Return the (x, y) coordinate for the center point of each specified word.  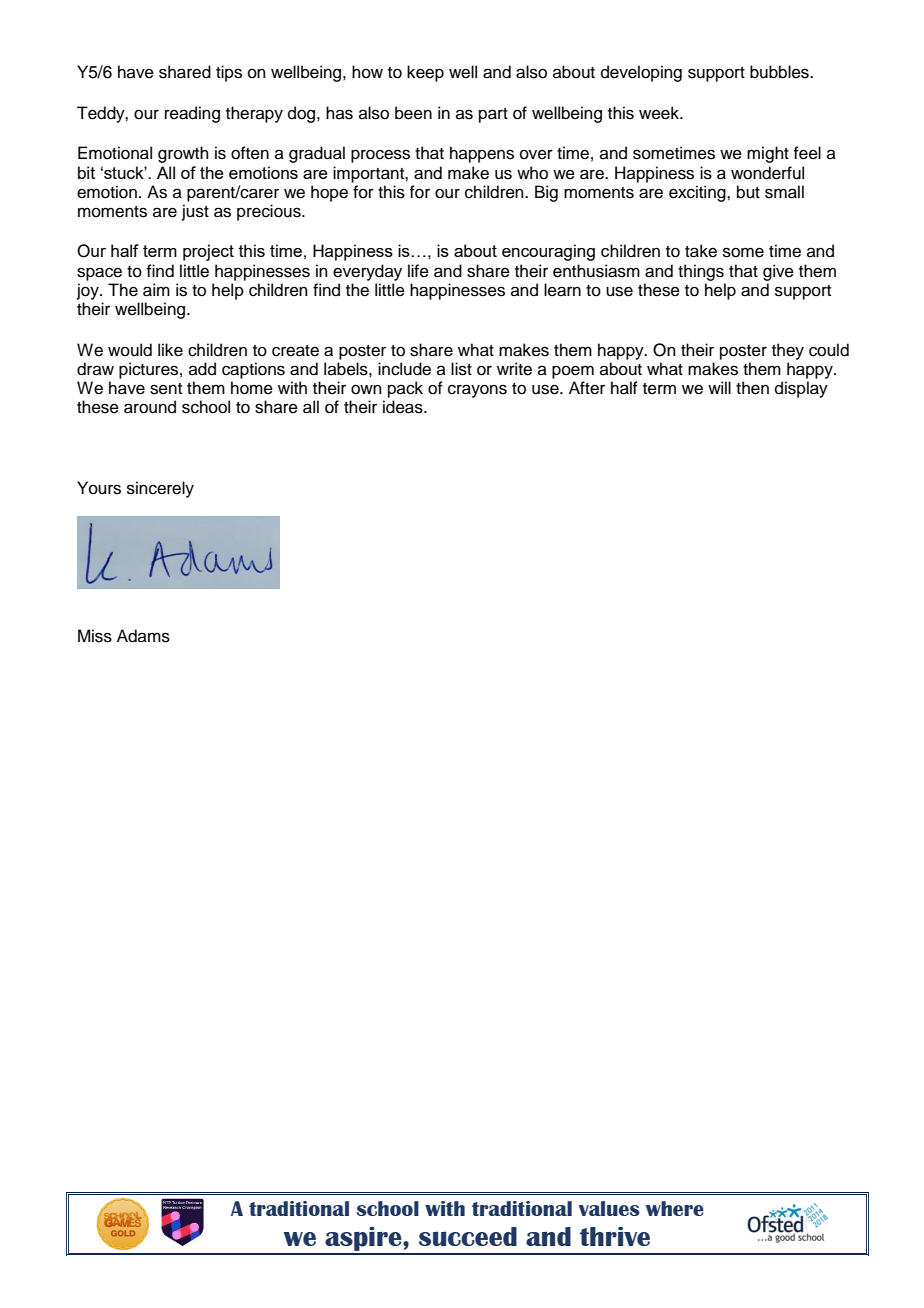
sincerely (160, 489)
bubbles (780, 72)
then (752, 388)
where (675, 1208)
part (493, 115)
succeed (468, 1236)
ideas (404, 407)
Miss (95, 636)
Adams (143, 636)
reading (192, 114)
